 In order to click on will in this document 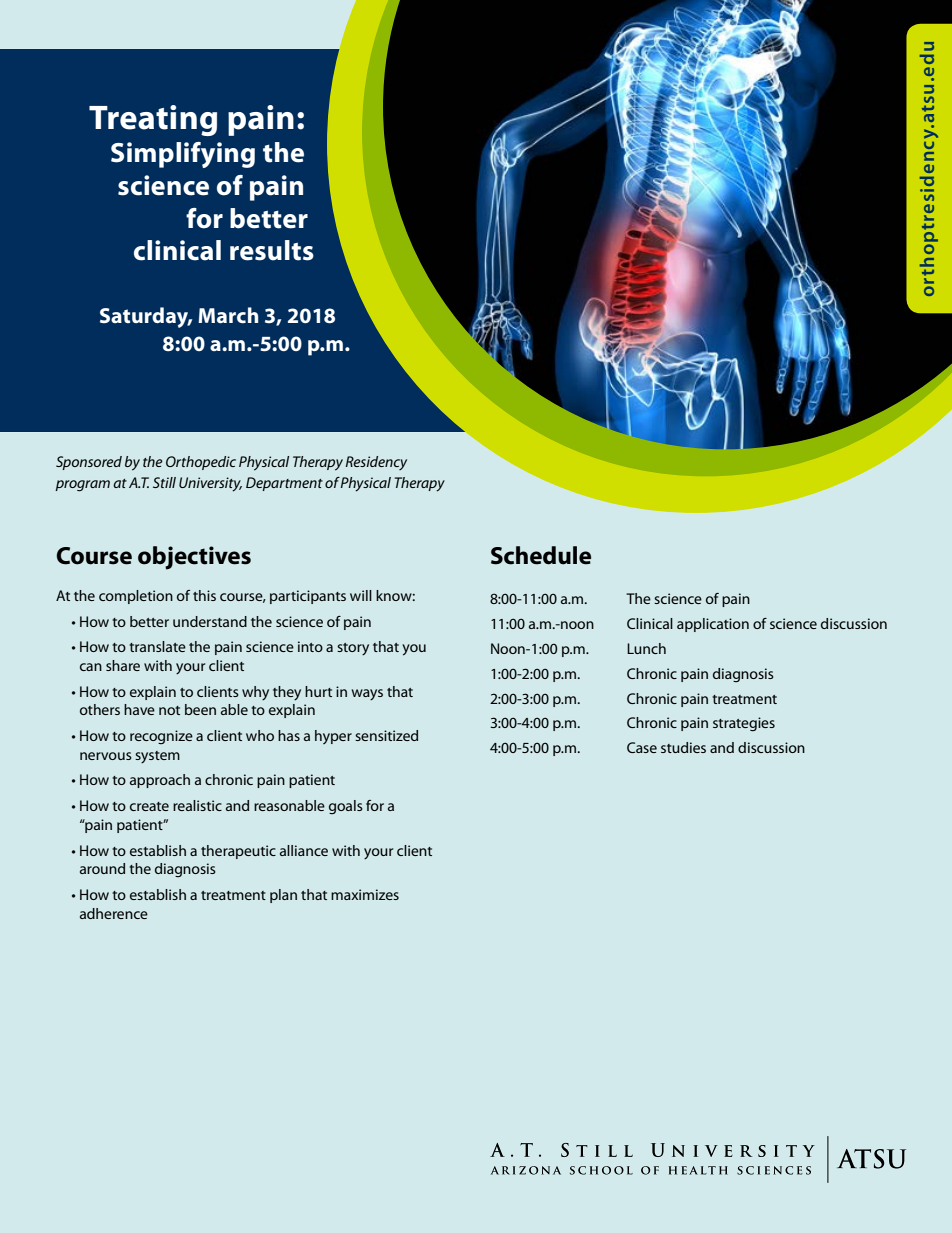, I will do `click(361, 595)`.
